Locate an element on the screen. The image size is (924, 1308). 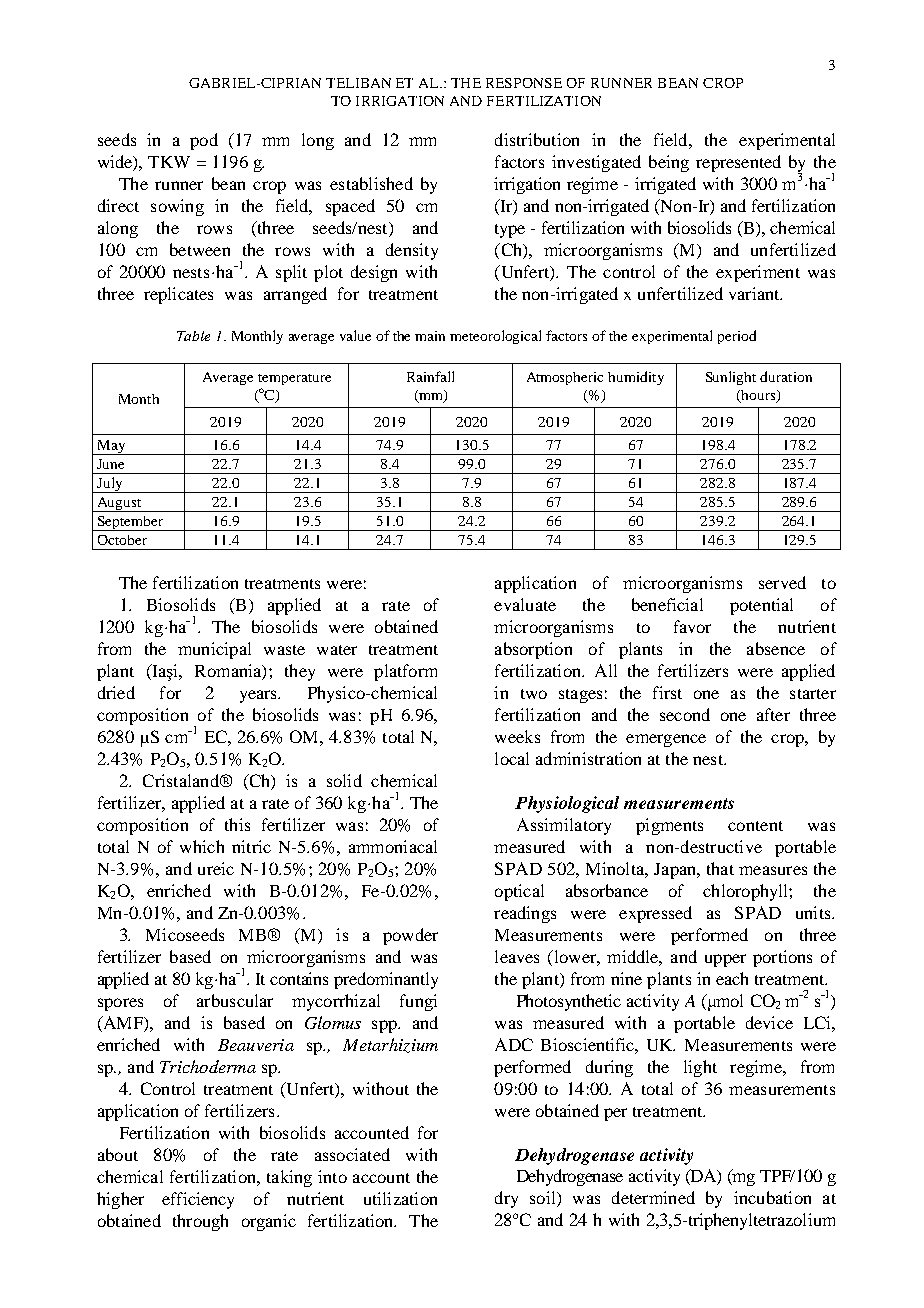
efficiency is located at coordinates (198, 1200).
